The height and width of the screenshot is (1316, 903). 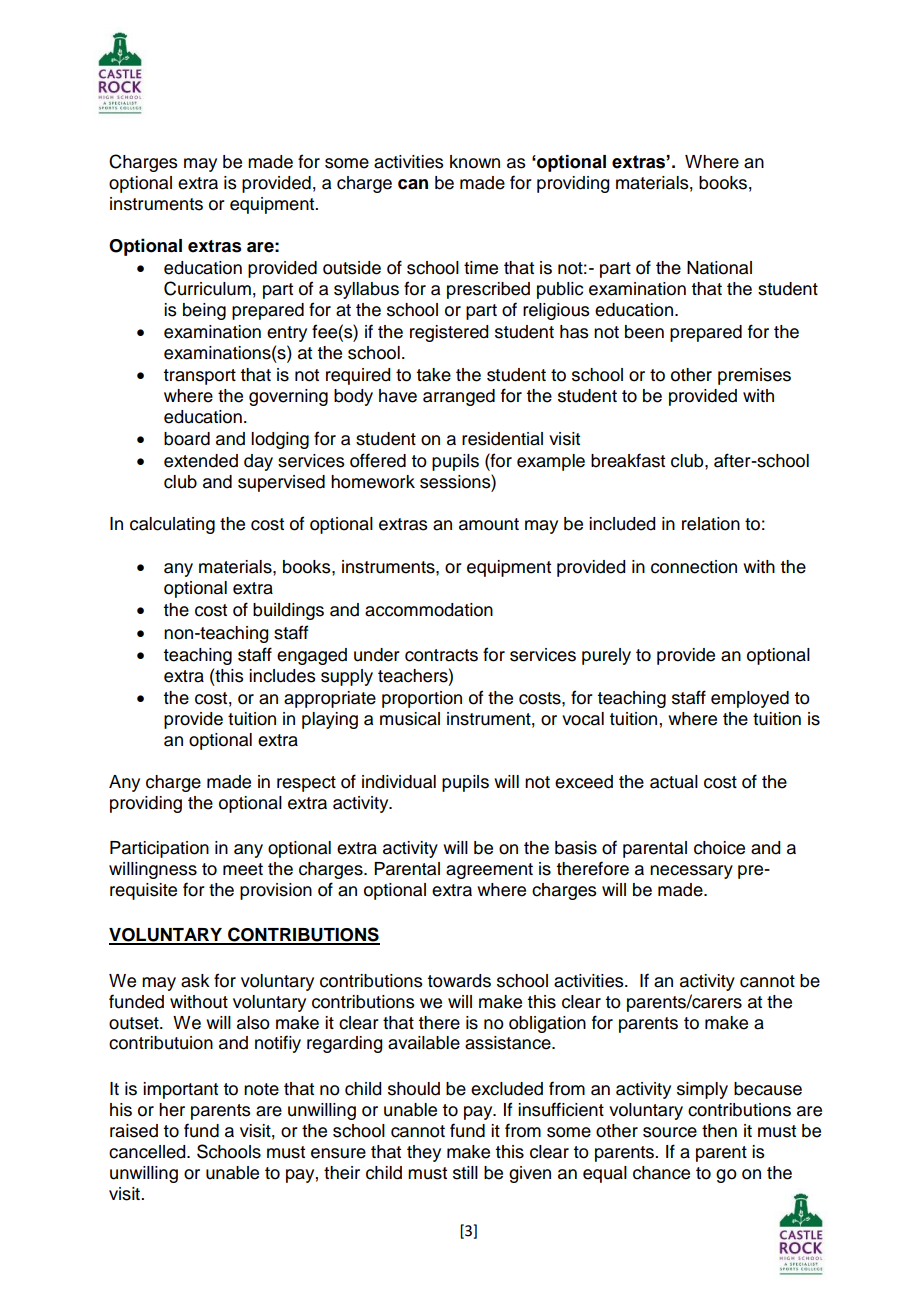 What do you see at coordinates (172, 525) in the screenshot?
I see `calculating` at bounding box center [172, 525].
